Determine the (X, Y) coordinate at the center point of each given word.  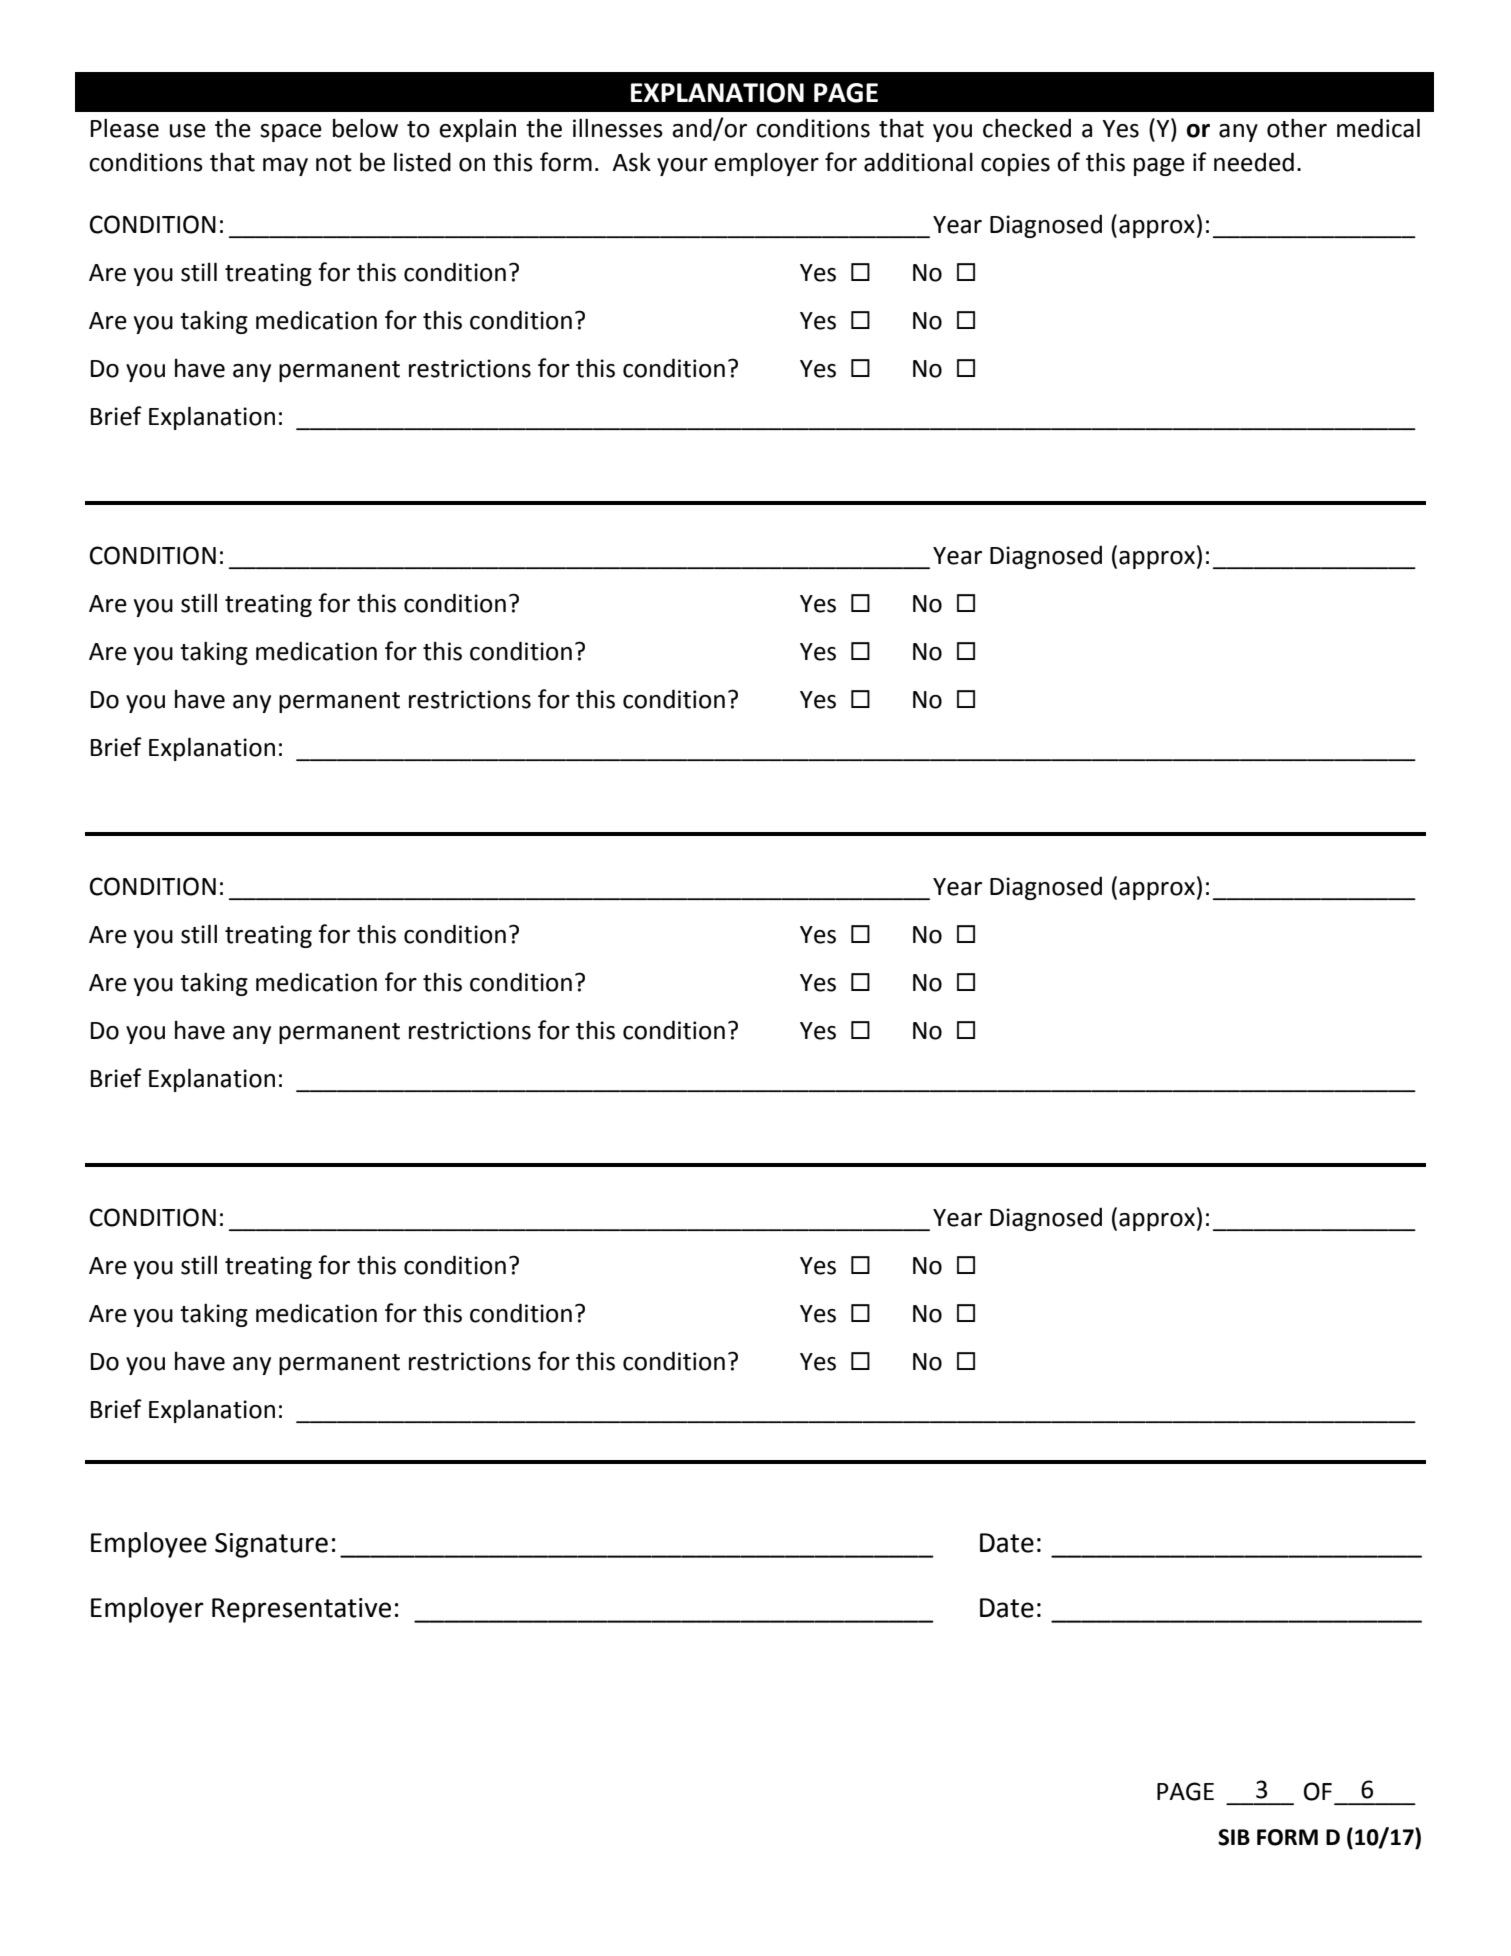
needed (1254, 162)
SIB (1234, 1837)
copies (1015, 164)
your (682, 167)
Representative (301, 1610)
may (285, 167)
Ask (631, 162)
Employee (149, 1545)
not (334, 163)
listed (422, 162)
